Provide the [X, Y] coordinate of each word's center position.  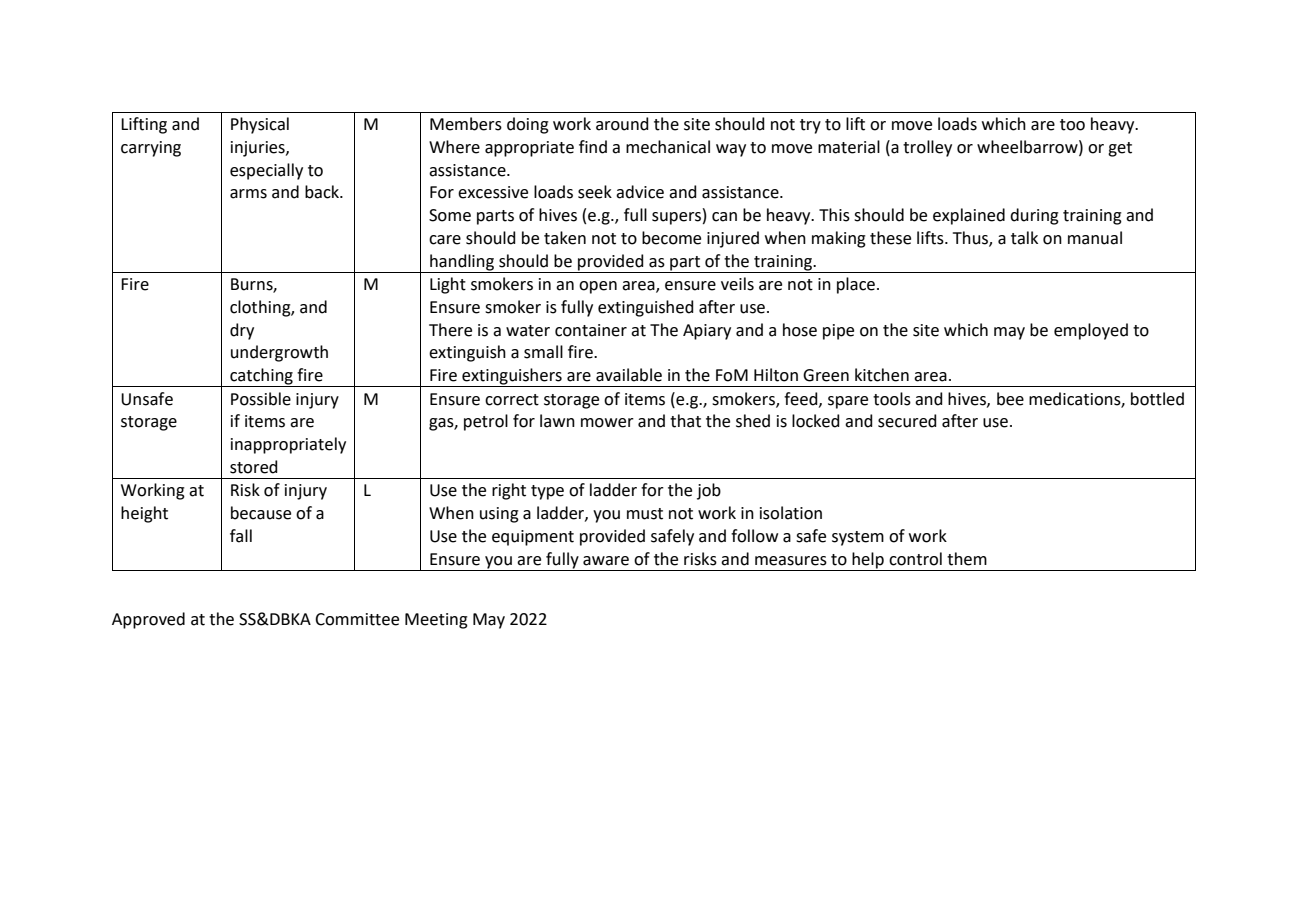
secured [907, 421]
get [1120, 149]
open [598, 287]
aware [606, 561]
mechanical [668, 147]
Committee [357, 619]
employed [1091, 331]
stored [254, 467]
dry [242, 331]
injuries [259, 149]
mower [607, 423]
